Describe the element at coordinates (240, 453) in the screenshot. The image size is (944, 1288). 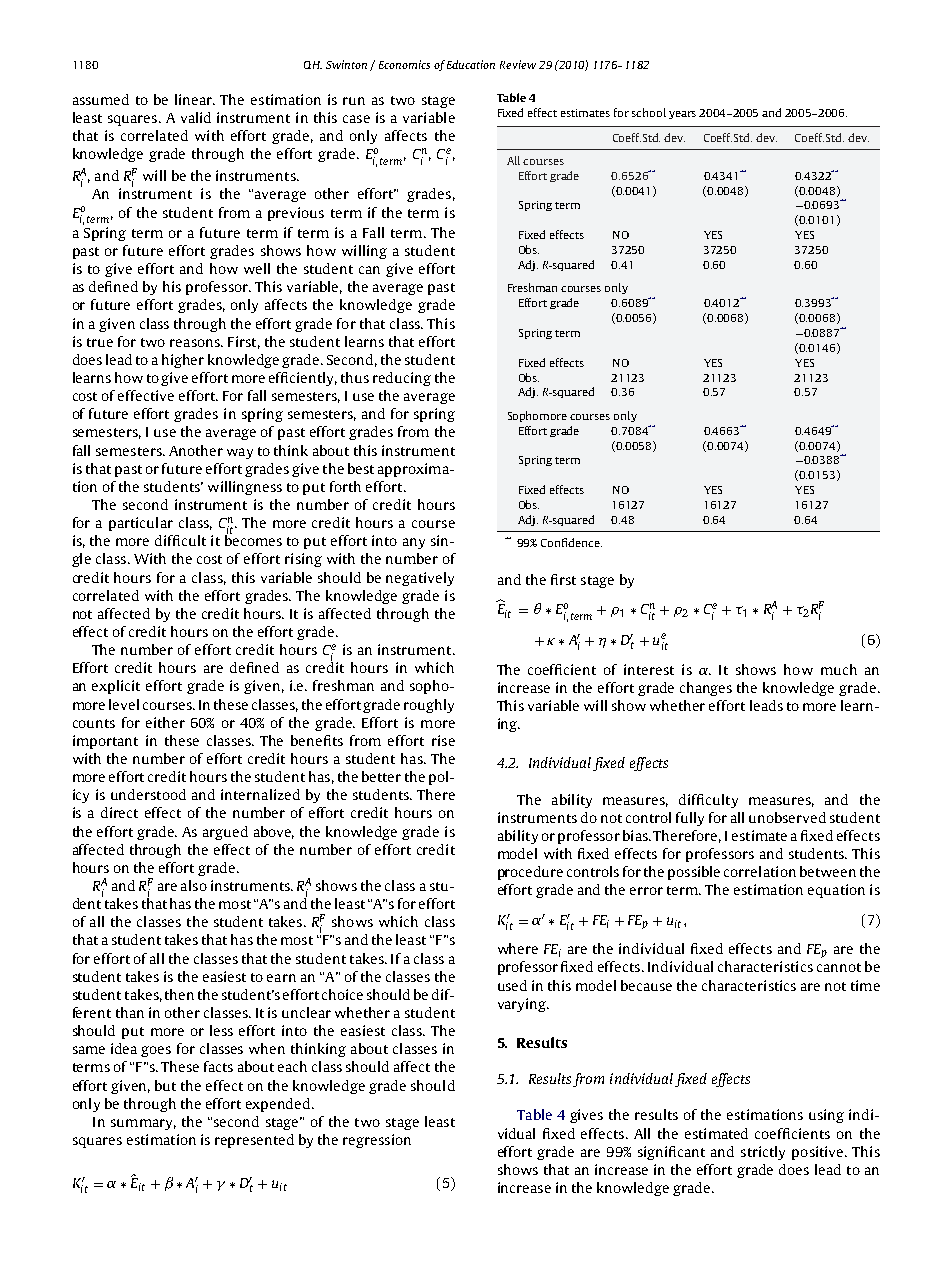
I see `way` at that location.
